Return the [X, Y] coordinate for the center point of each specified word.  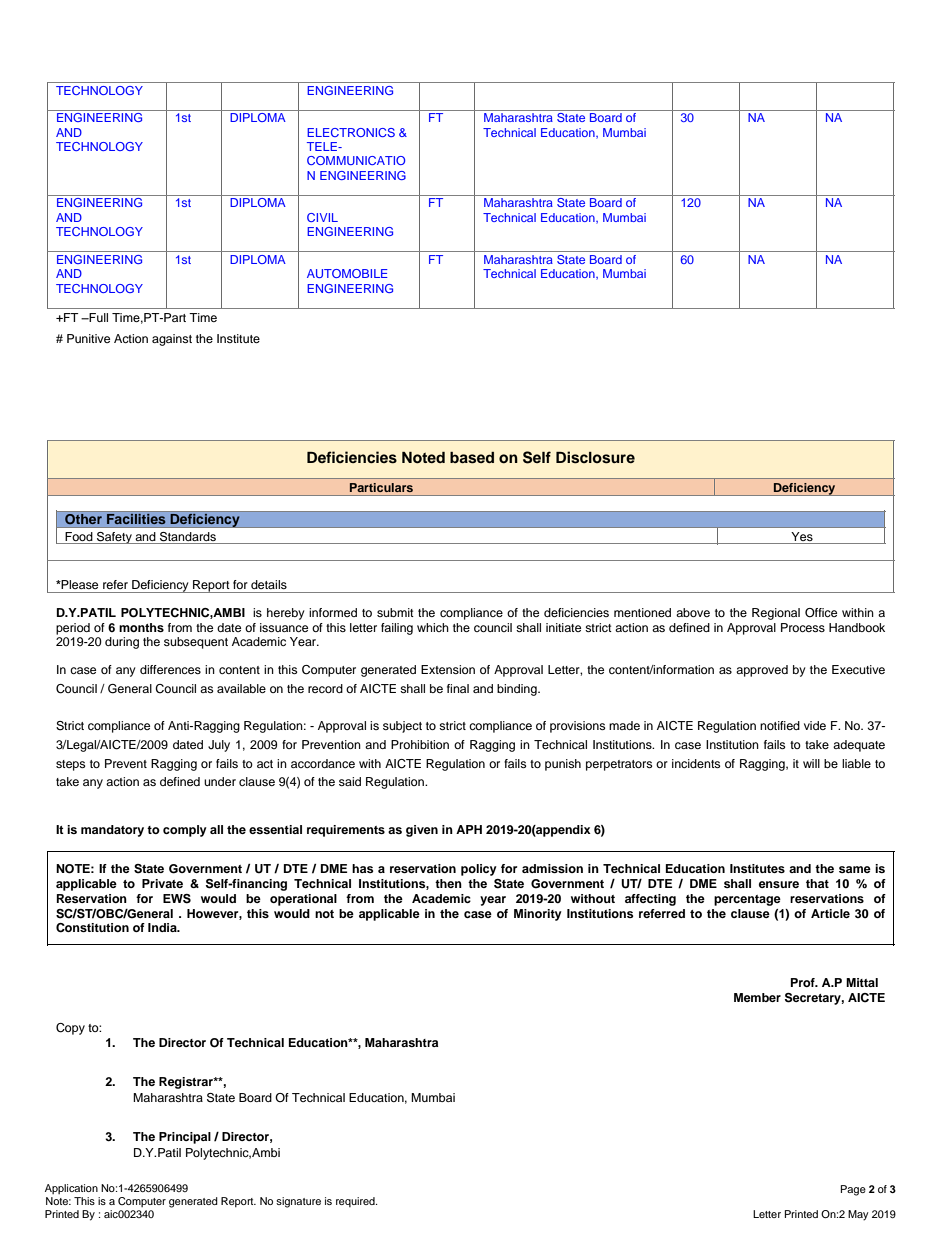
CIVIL [322, 217]
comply [185, 831]
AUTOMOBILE [347, 273]
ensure [779, 884]
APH [469, 829]
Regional [776, 614]
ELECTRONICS [351, 132]
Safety [114, 538]
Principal [185, 1138]
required [356, 1202]
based [472, 458]
